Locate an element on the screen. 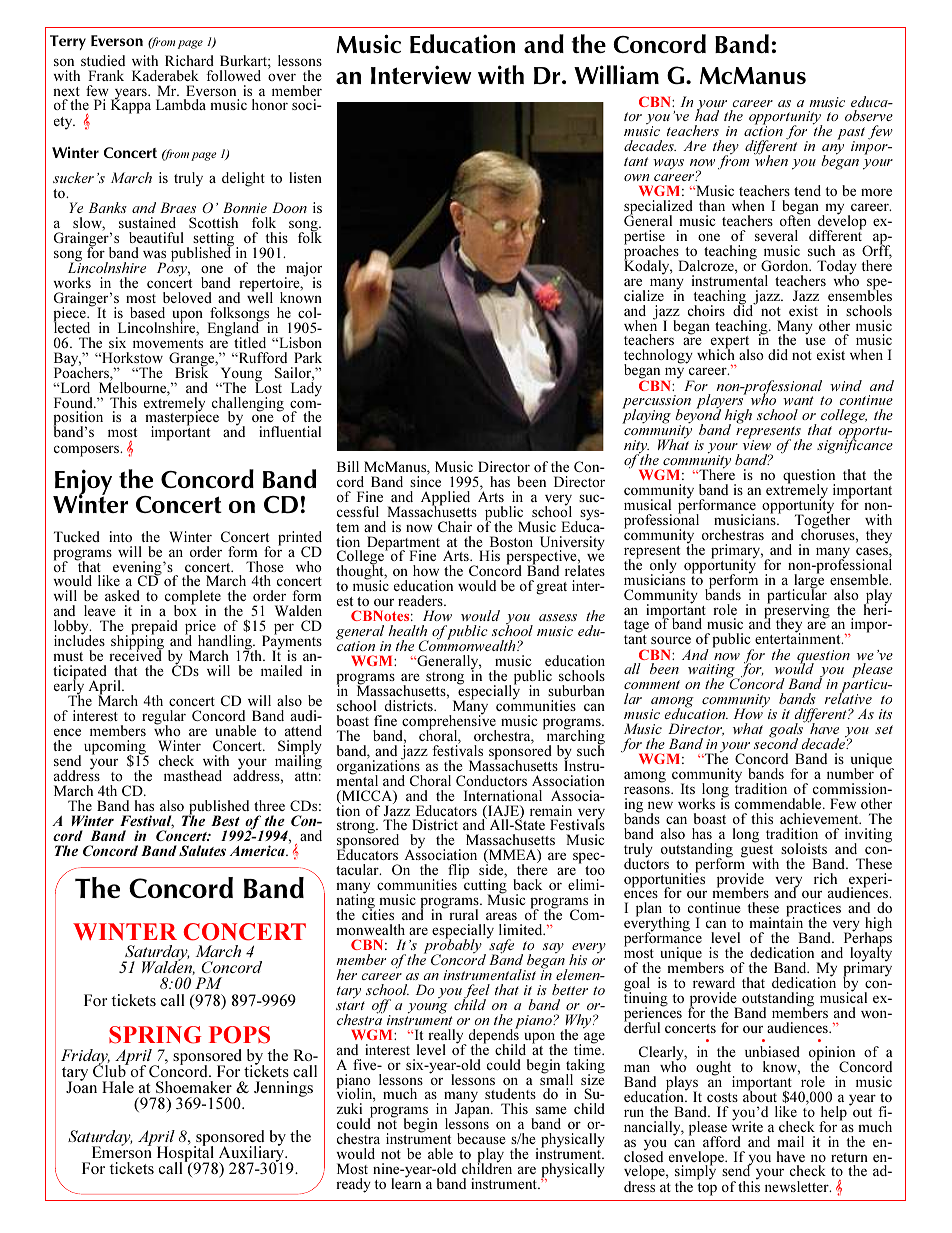 This screenshot has height=1233, width=952. Salutes is located at coordinates (202, 850).
